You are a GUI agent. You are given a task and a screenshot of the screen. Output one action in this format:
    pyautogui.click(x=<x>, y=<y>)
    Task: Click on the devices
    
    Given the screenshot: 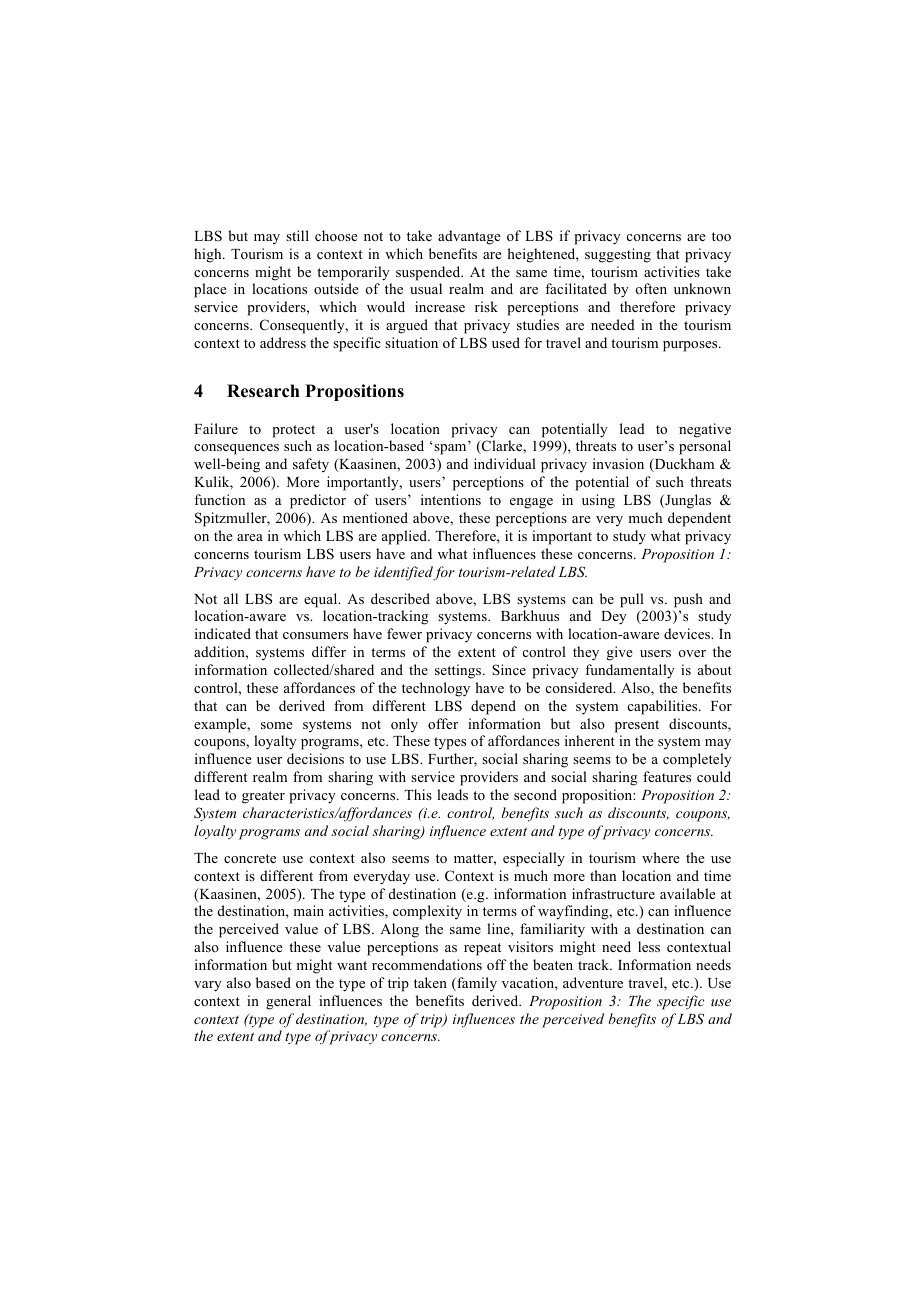 What is the action you would take?
    pyautogui.click(x=688, y=633)
